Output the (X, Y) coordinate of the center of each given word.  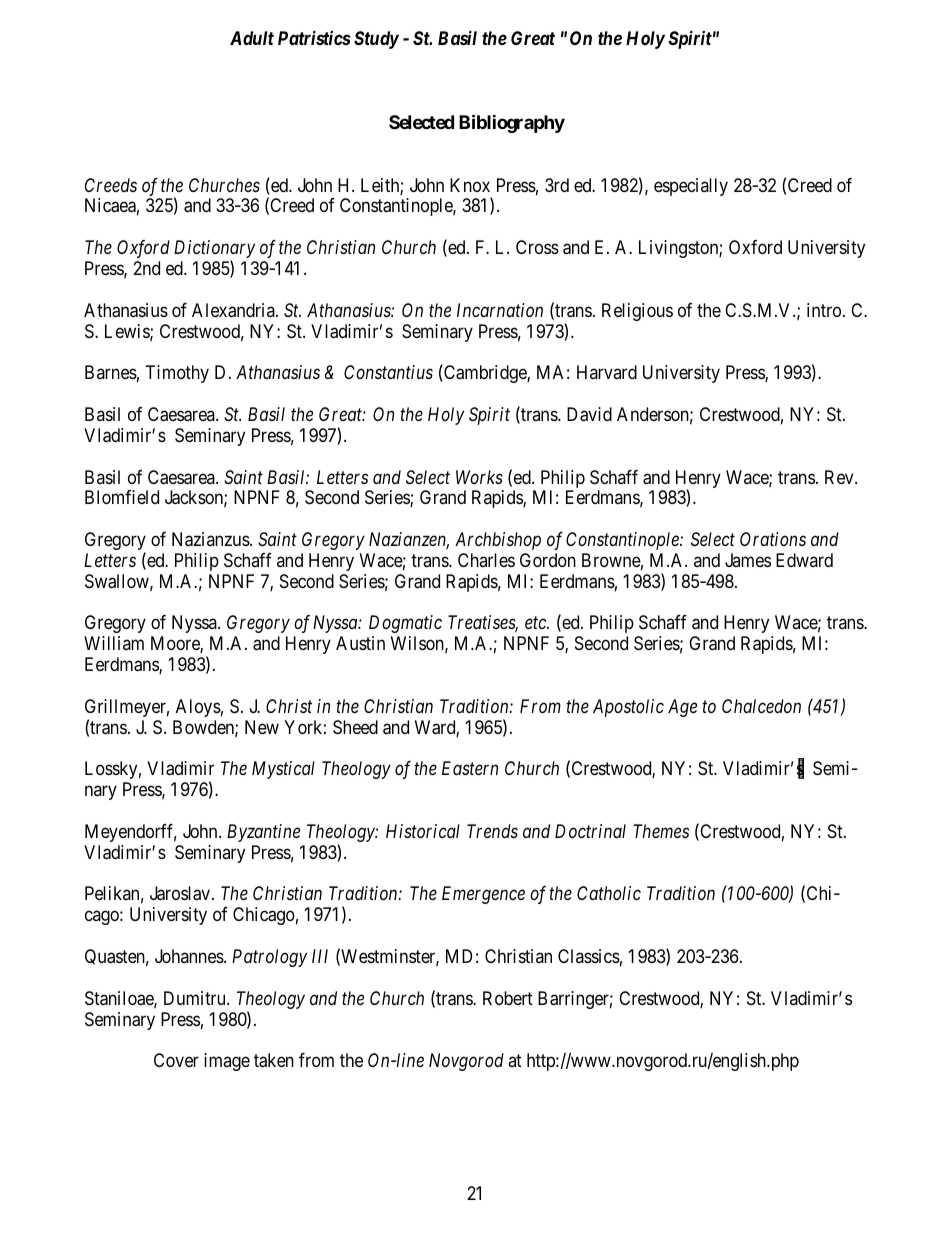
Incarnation (500, 310)
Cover (176, 1060)
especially (691, 187)
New (262, 727)
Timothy (177, 374)
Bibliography (512, 123)
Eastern (470, 768)
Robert (508, 998)
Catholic (609, 893)
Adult (252, 38)
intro (824, 310)
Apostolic (628, 708)
